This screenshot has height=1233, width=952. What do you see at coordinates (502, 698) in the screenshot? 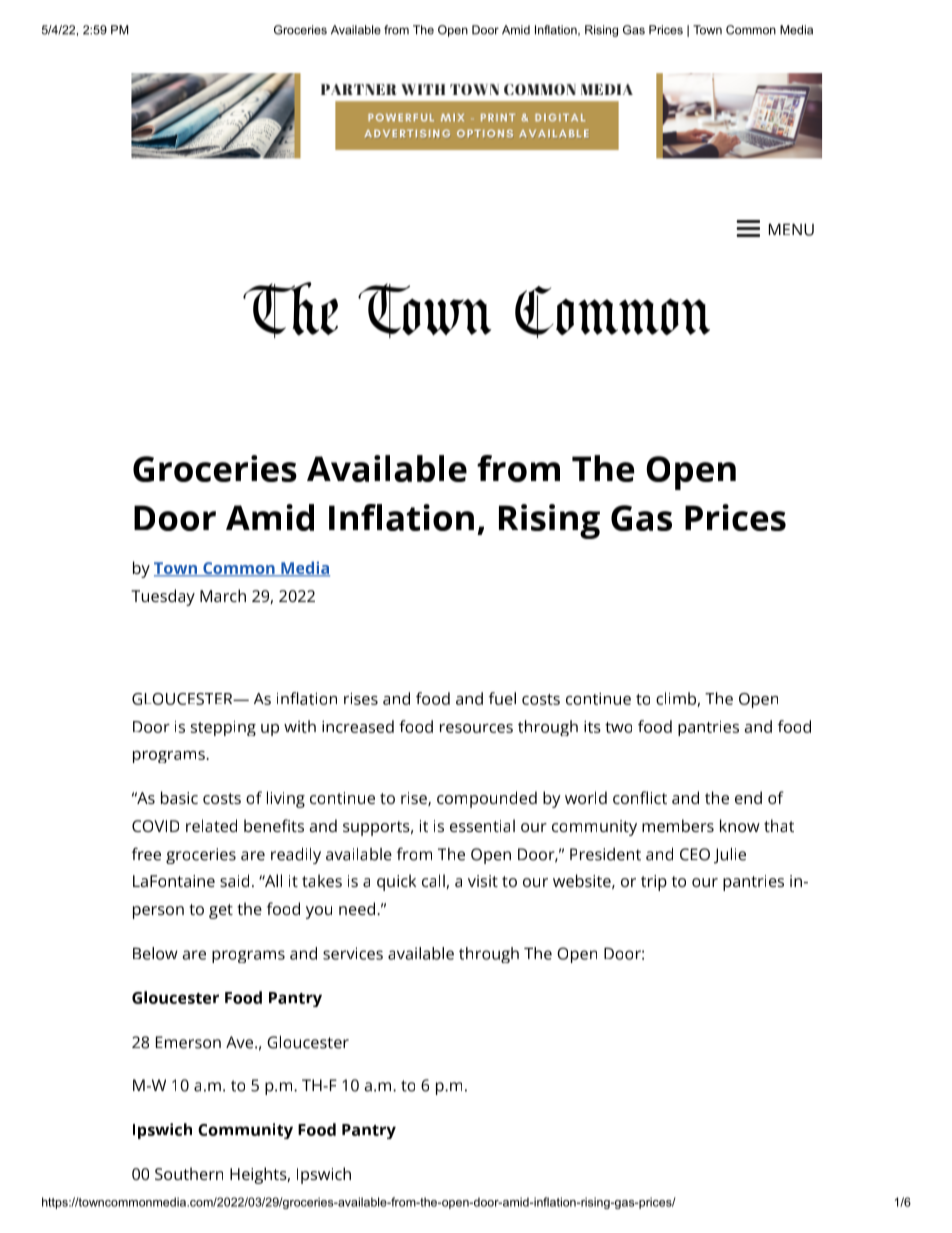
I see `fuel` at bounding box center [502, 698].
